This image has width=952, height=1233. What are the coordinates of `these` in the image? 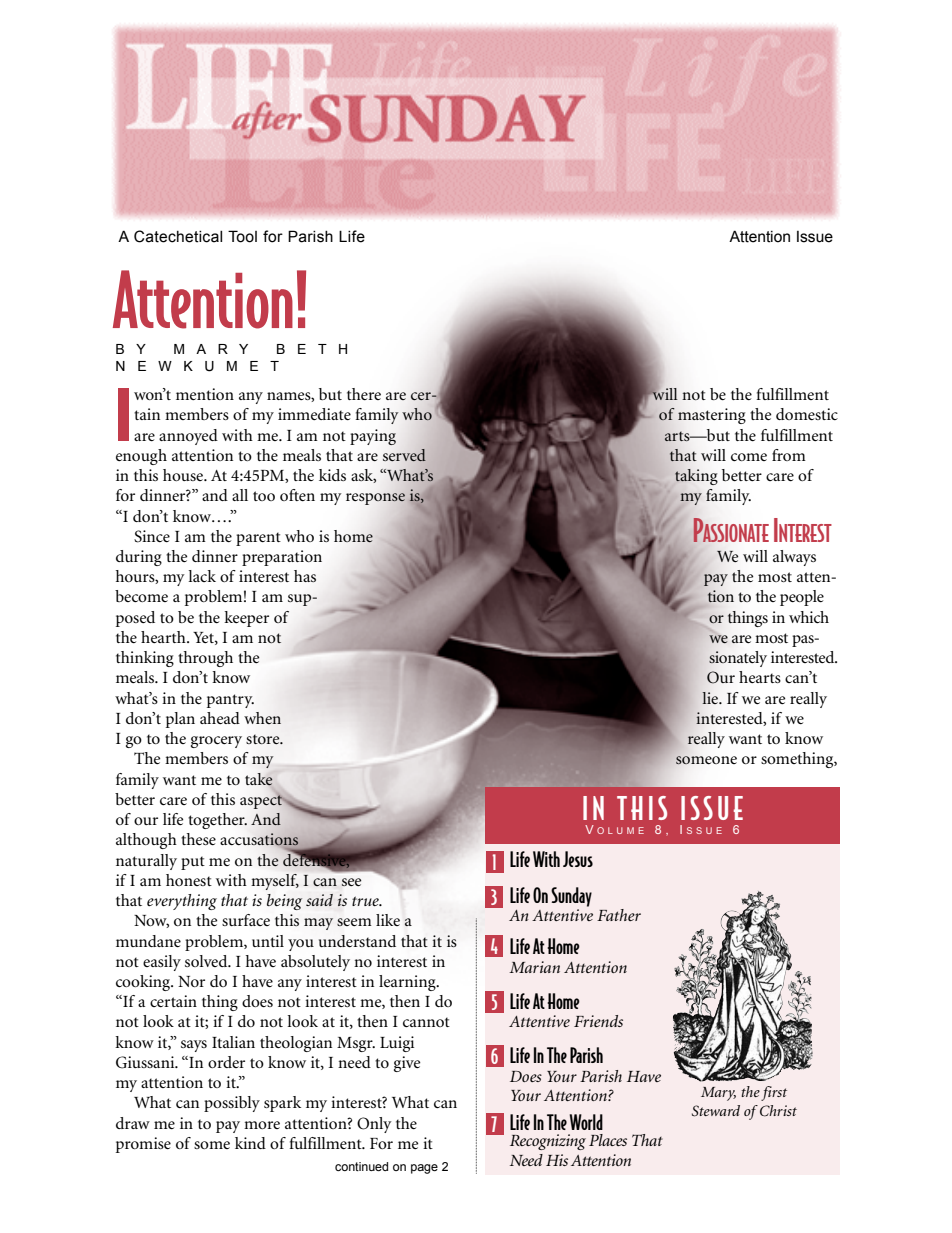 It's located at (198, 839).
